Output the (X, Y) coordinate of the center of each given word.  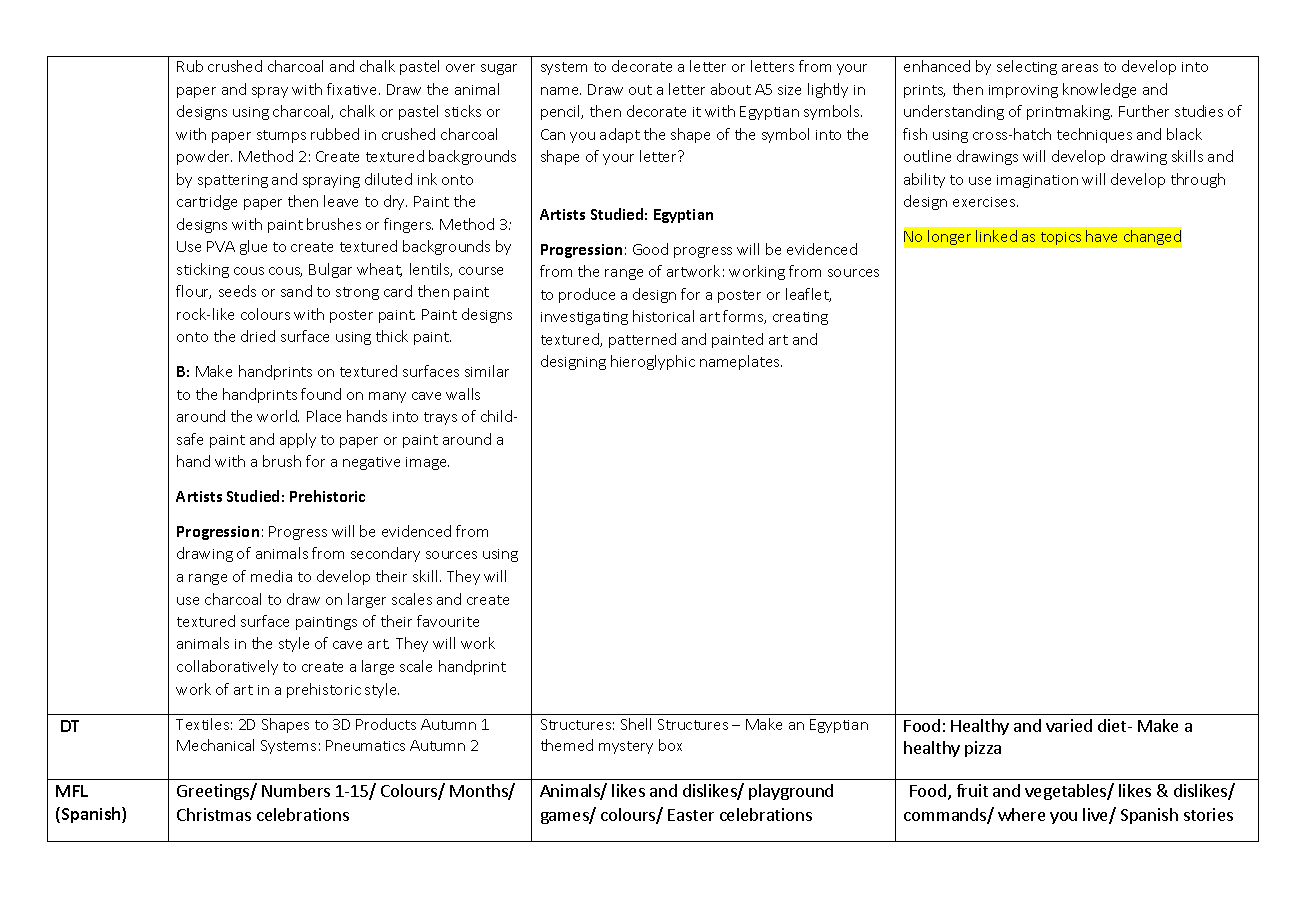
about (731, 89)
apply (298, 440)
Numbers (296, 790)
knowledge (1099, 90)
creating (800, 318)
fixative (353, 89)
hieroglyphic (653, 362)
